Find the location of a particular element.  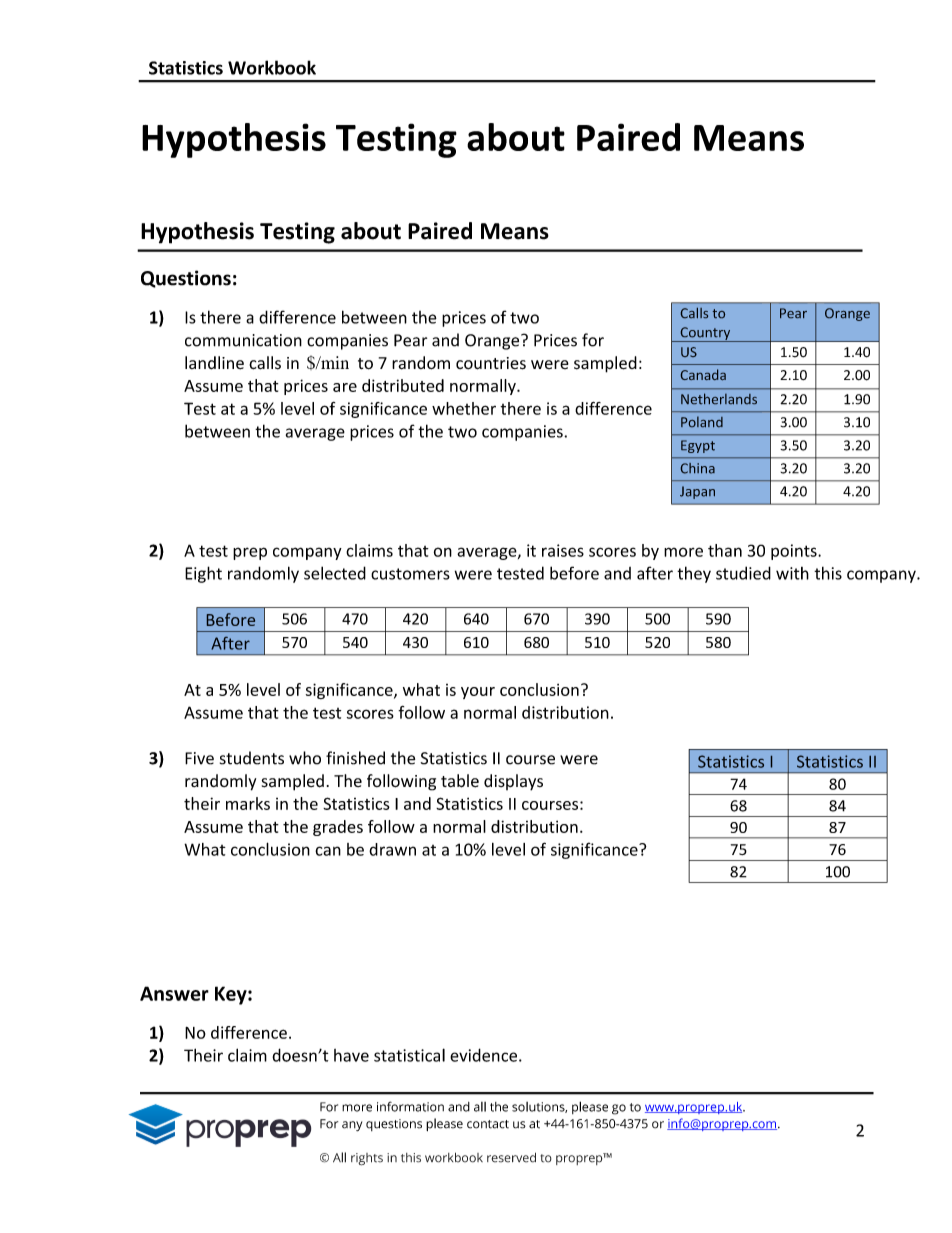

rights is located at coordinates (367, 1159).
